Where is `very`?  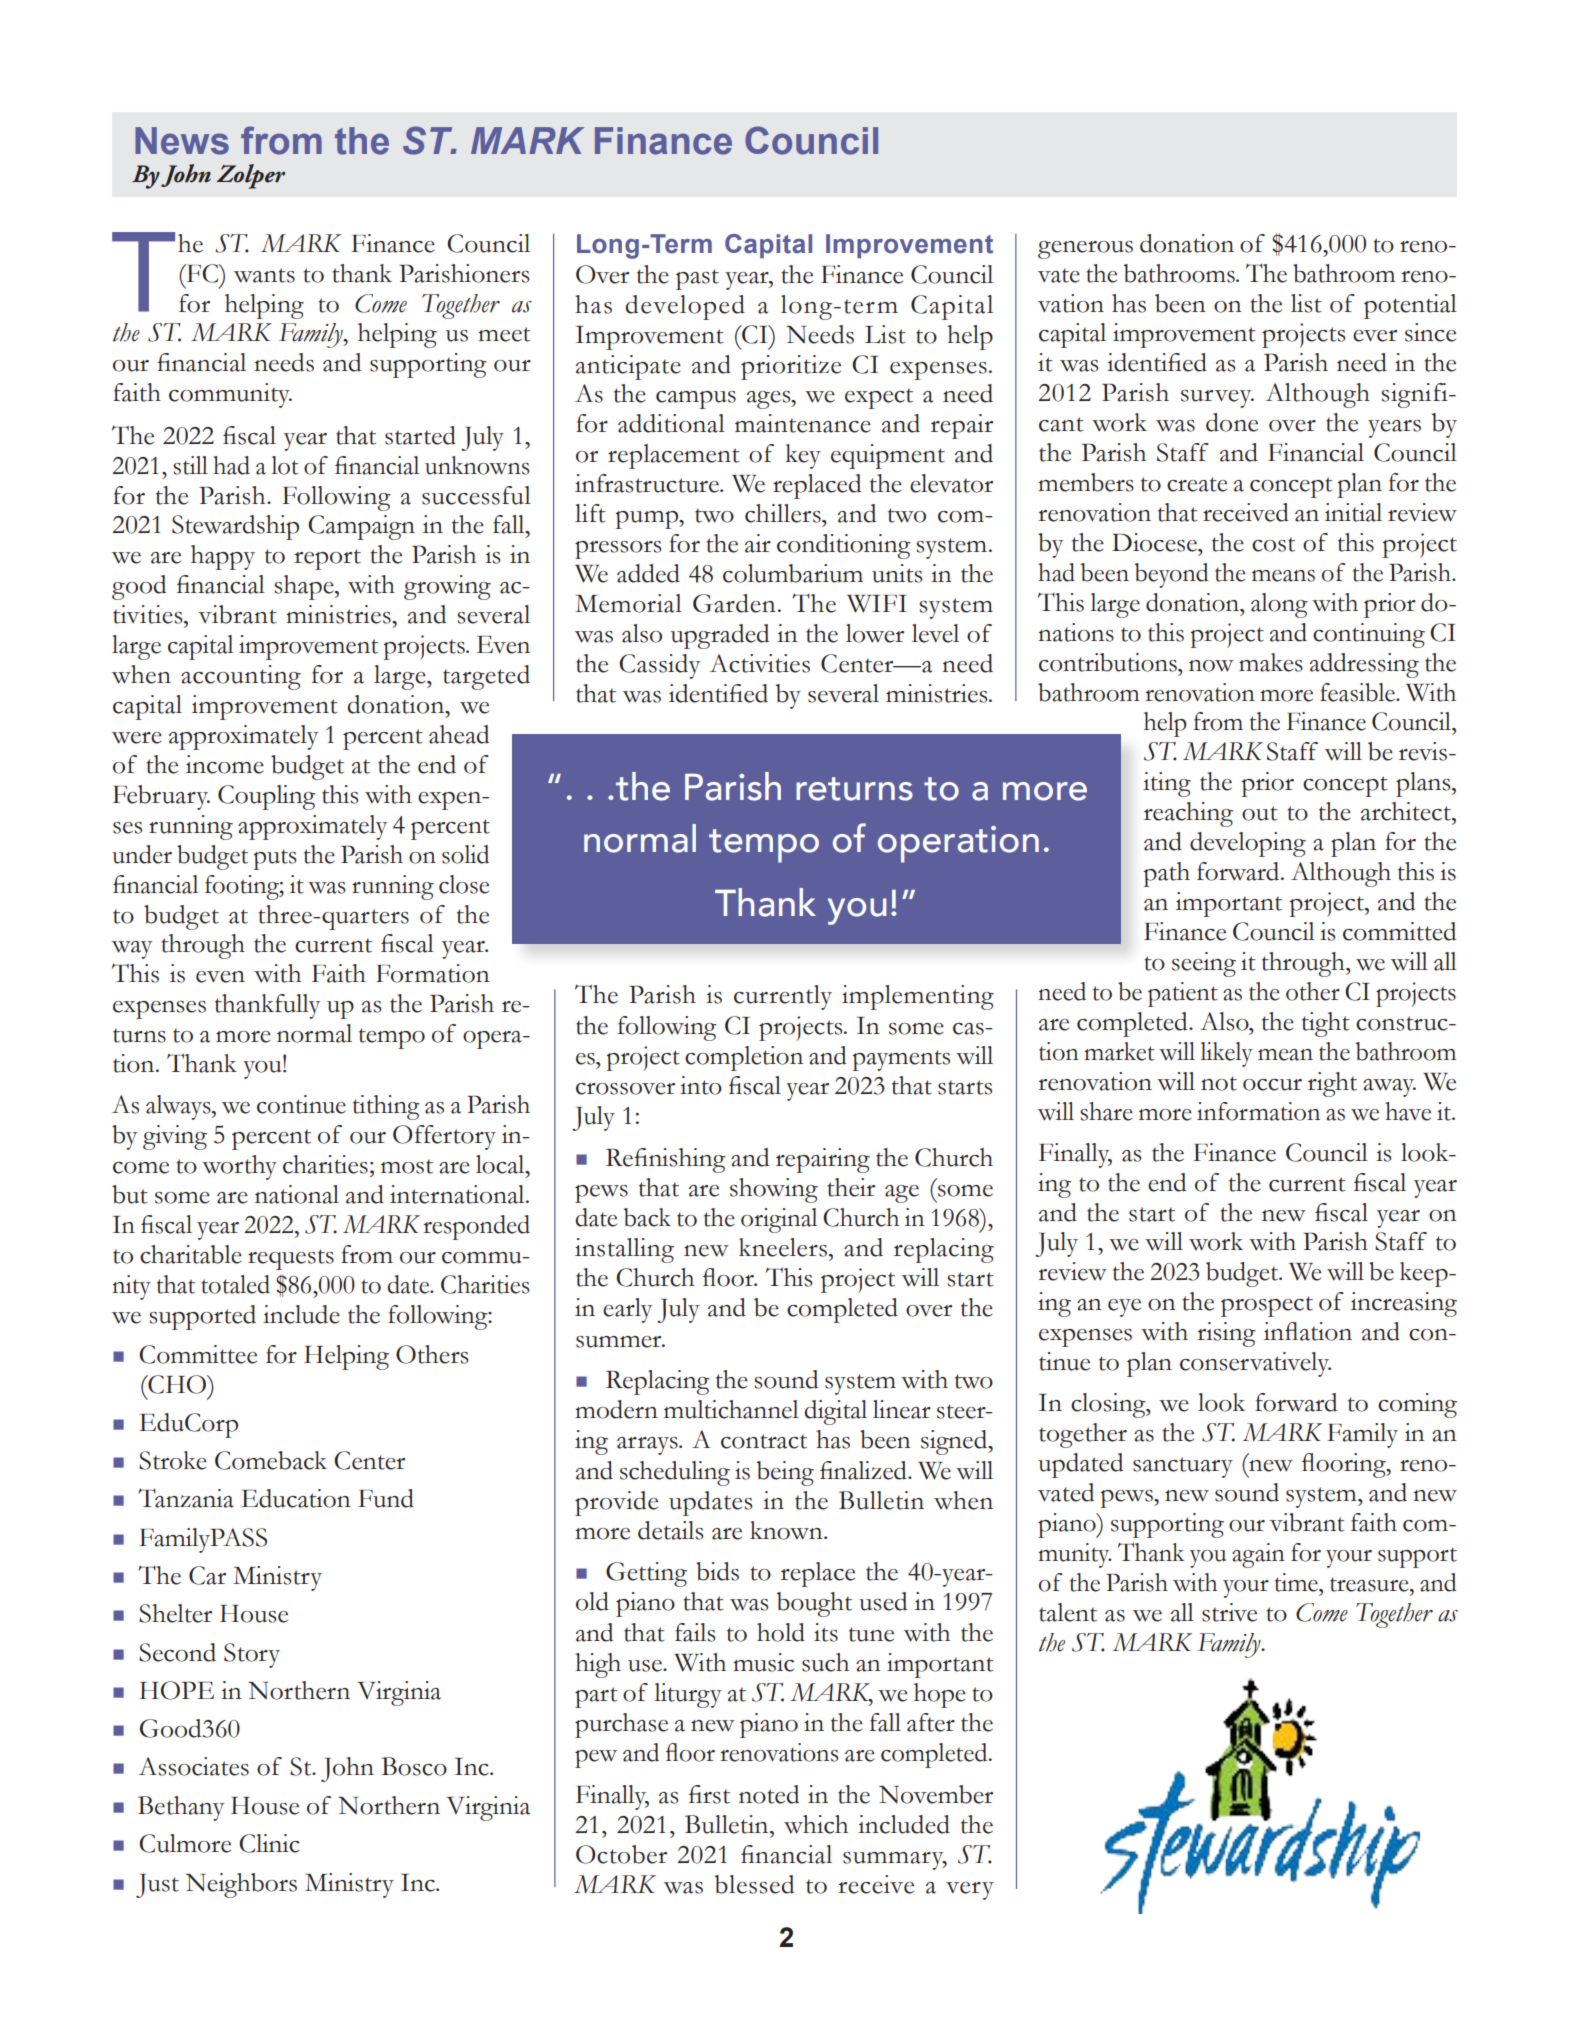
very is located at coordinates (970, 1891).
